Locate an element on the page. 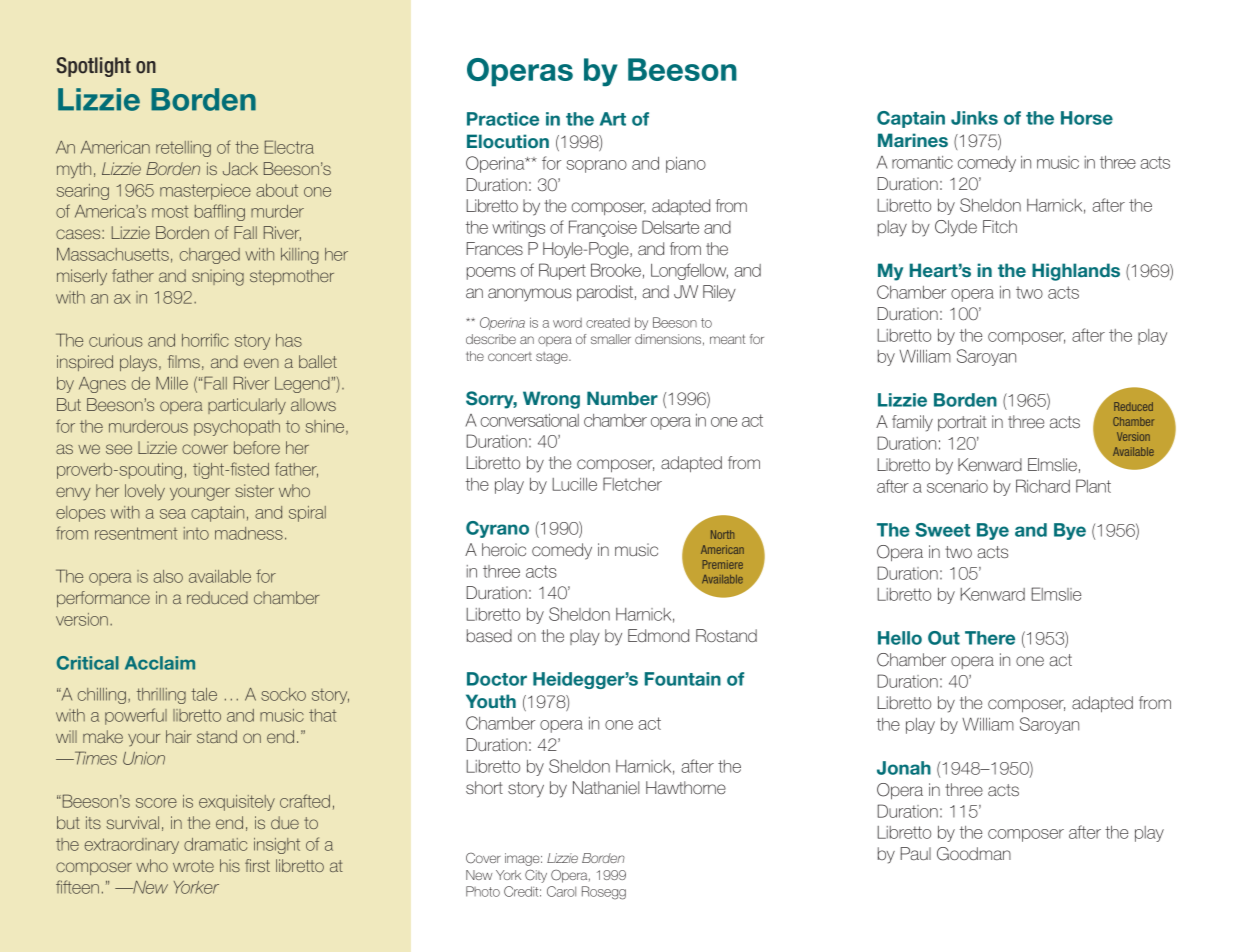 This page has height=952, width=1233. wrote is located at coordinates (193, 866).
